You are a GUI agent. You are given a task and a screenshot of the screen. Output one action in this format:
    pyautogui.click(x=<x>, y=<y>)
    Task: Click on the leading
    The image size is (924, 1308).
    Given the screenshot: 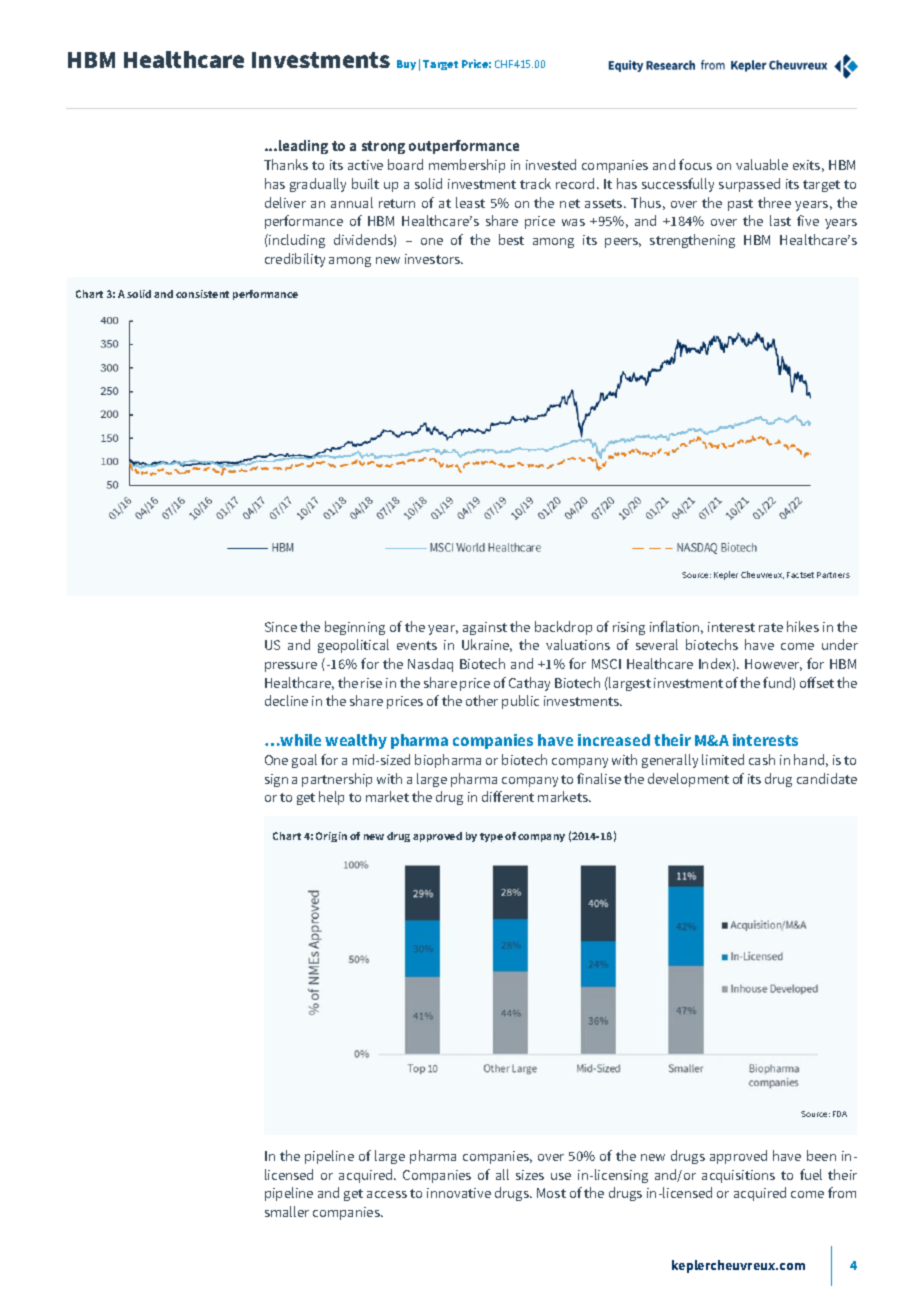 What is the action you would take?
    pyautogui.click(x=303, y=147)
